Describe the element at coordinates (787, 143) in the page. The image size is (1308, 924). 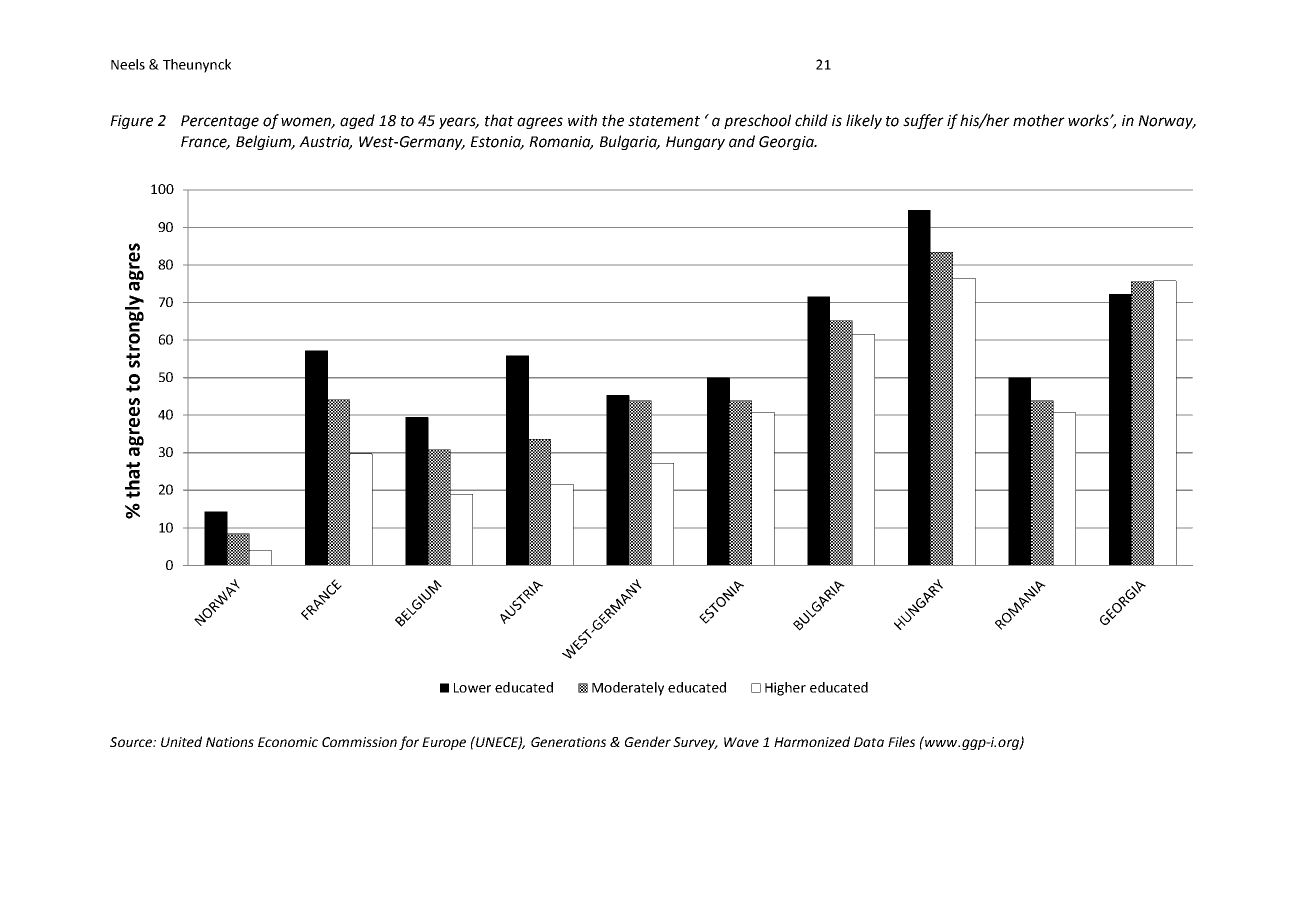
I see `Georgia` at that location.
